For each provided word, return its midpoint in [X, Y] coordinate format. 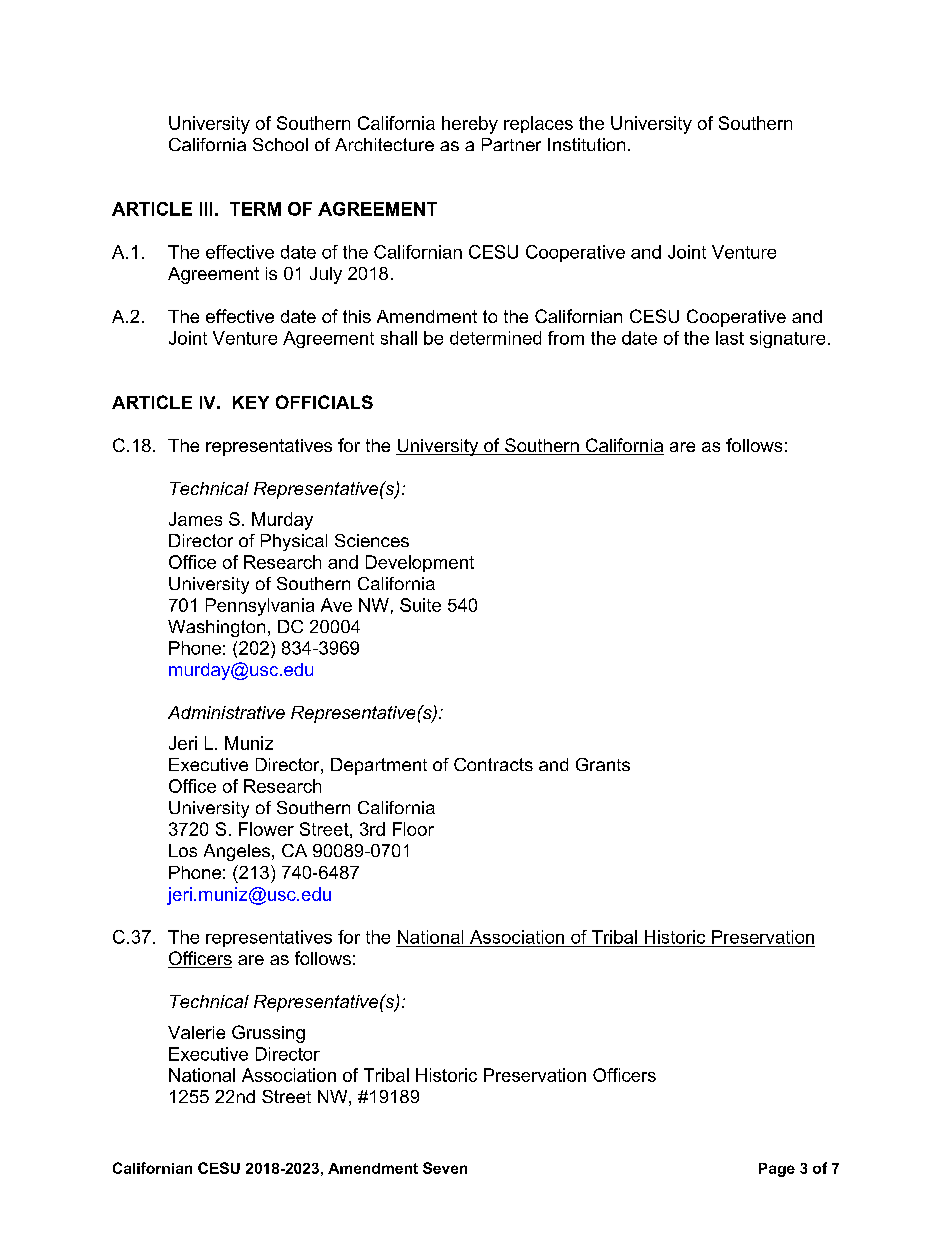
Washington [216, 628]
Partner [511, 144]
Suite [420, 605]
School [280, 144]
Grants [603, 764]
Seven [445, 1168]
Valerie [196, 1032]
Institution [586, 144]
